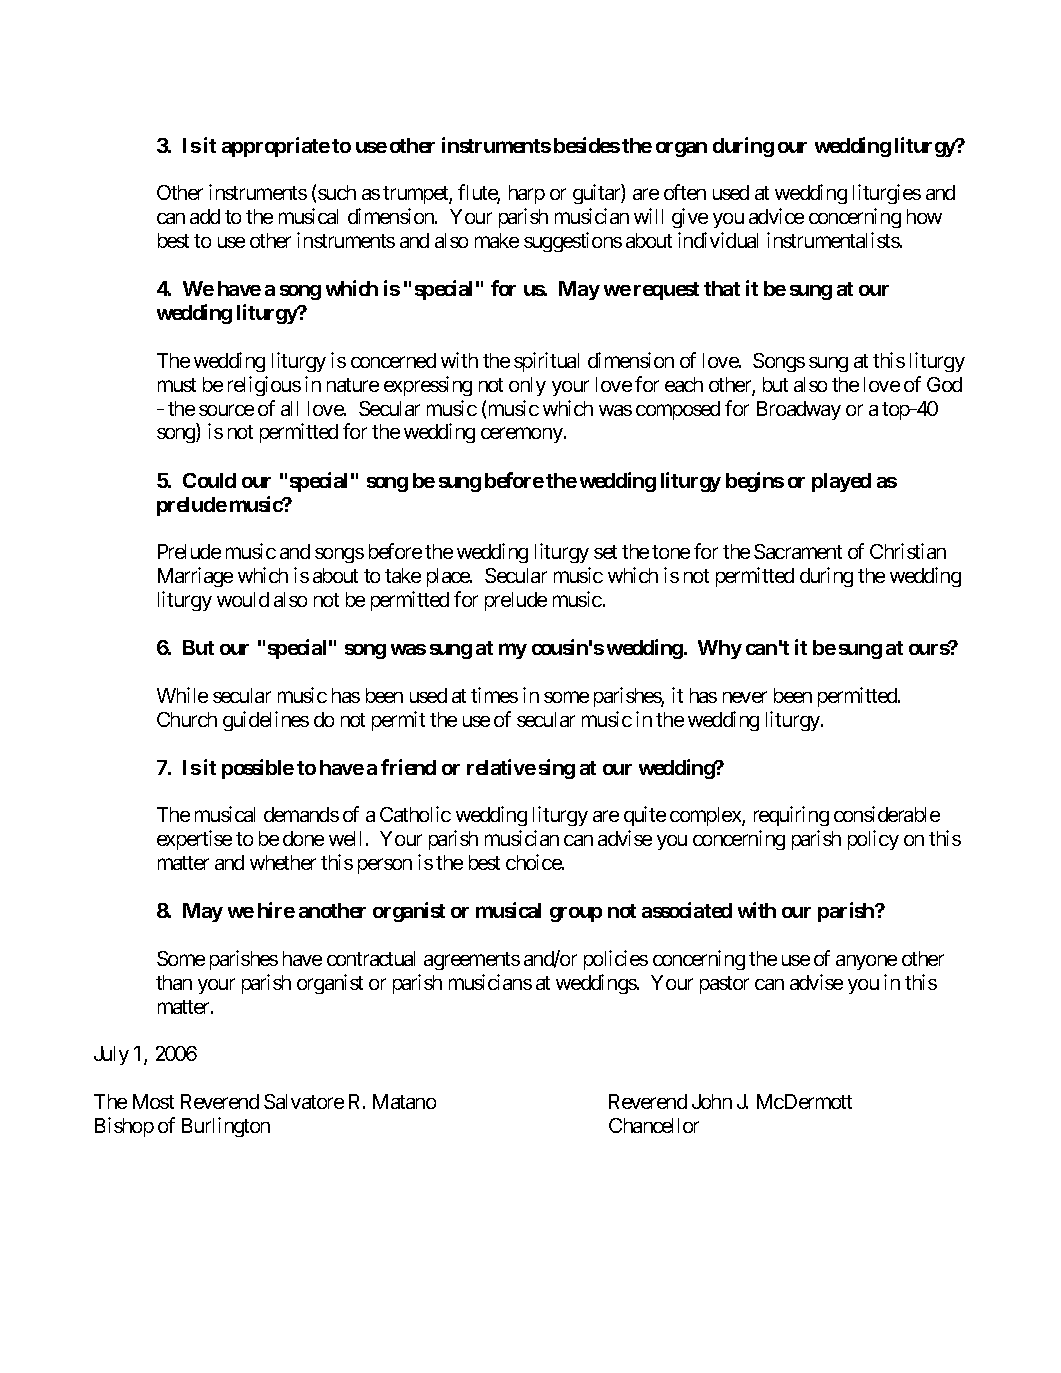  What do you see at coordinates (243, 599) in the screenshot?
I see `would` at bounding box center [243, 599].
